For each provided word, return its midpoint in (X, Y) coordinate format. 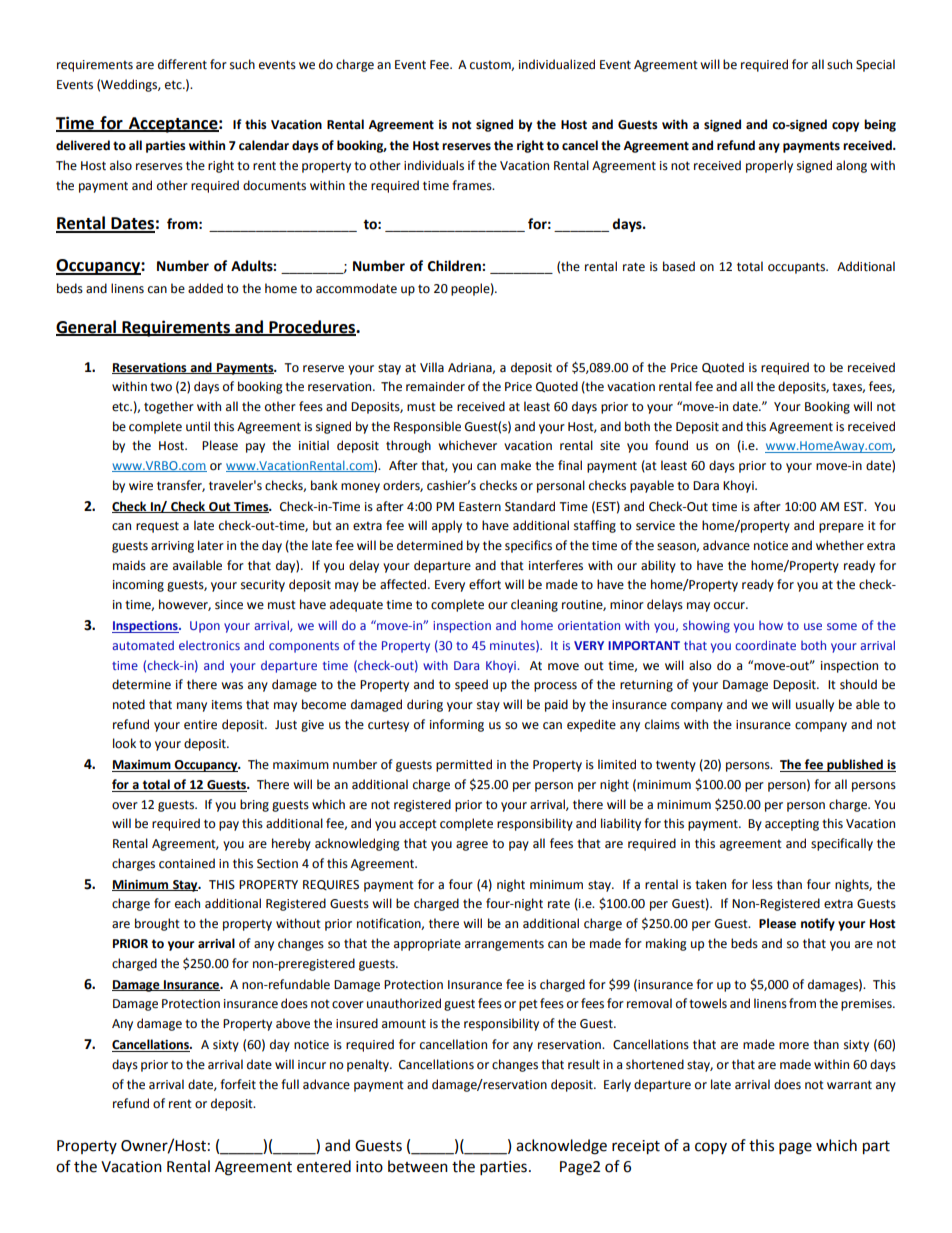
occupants (798, 268)
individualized (557, 64)
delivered (83, 145)
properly (769, 166)
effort (485, 584)
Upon (205, 627)
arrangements (504, 945)
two (161, 387)
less (762, 884)
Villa (432, 367)
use (813, 626)
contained (187, 863)
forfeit (238, 1084)
